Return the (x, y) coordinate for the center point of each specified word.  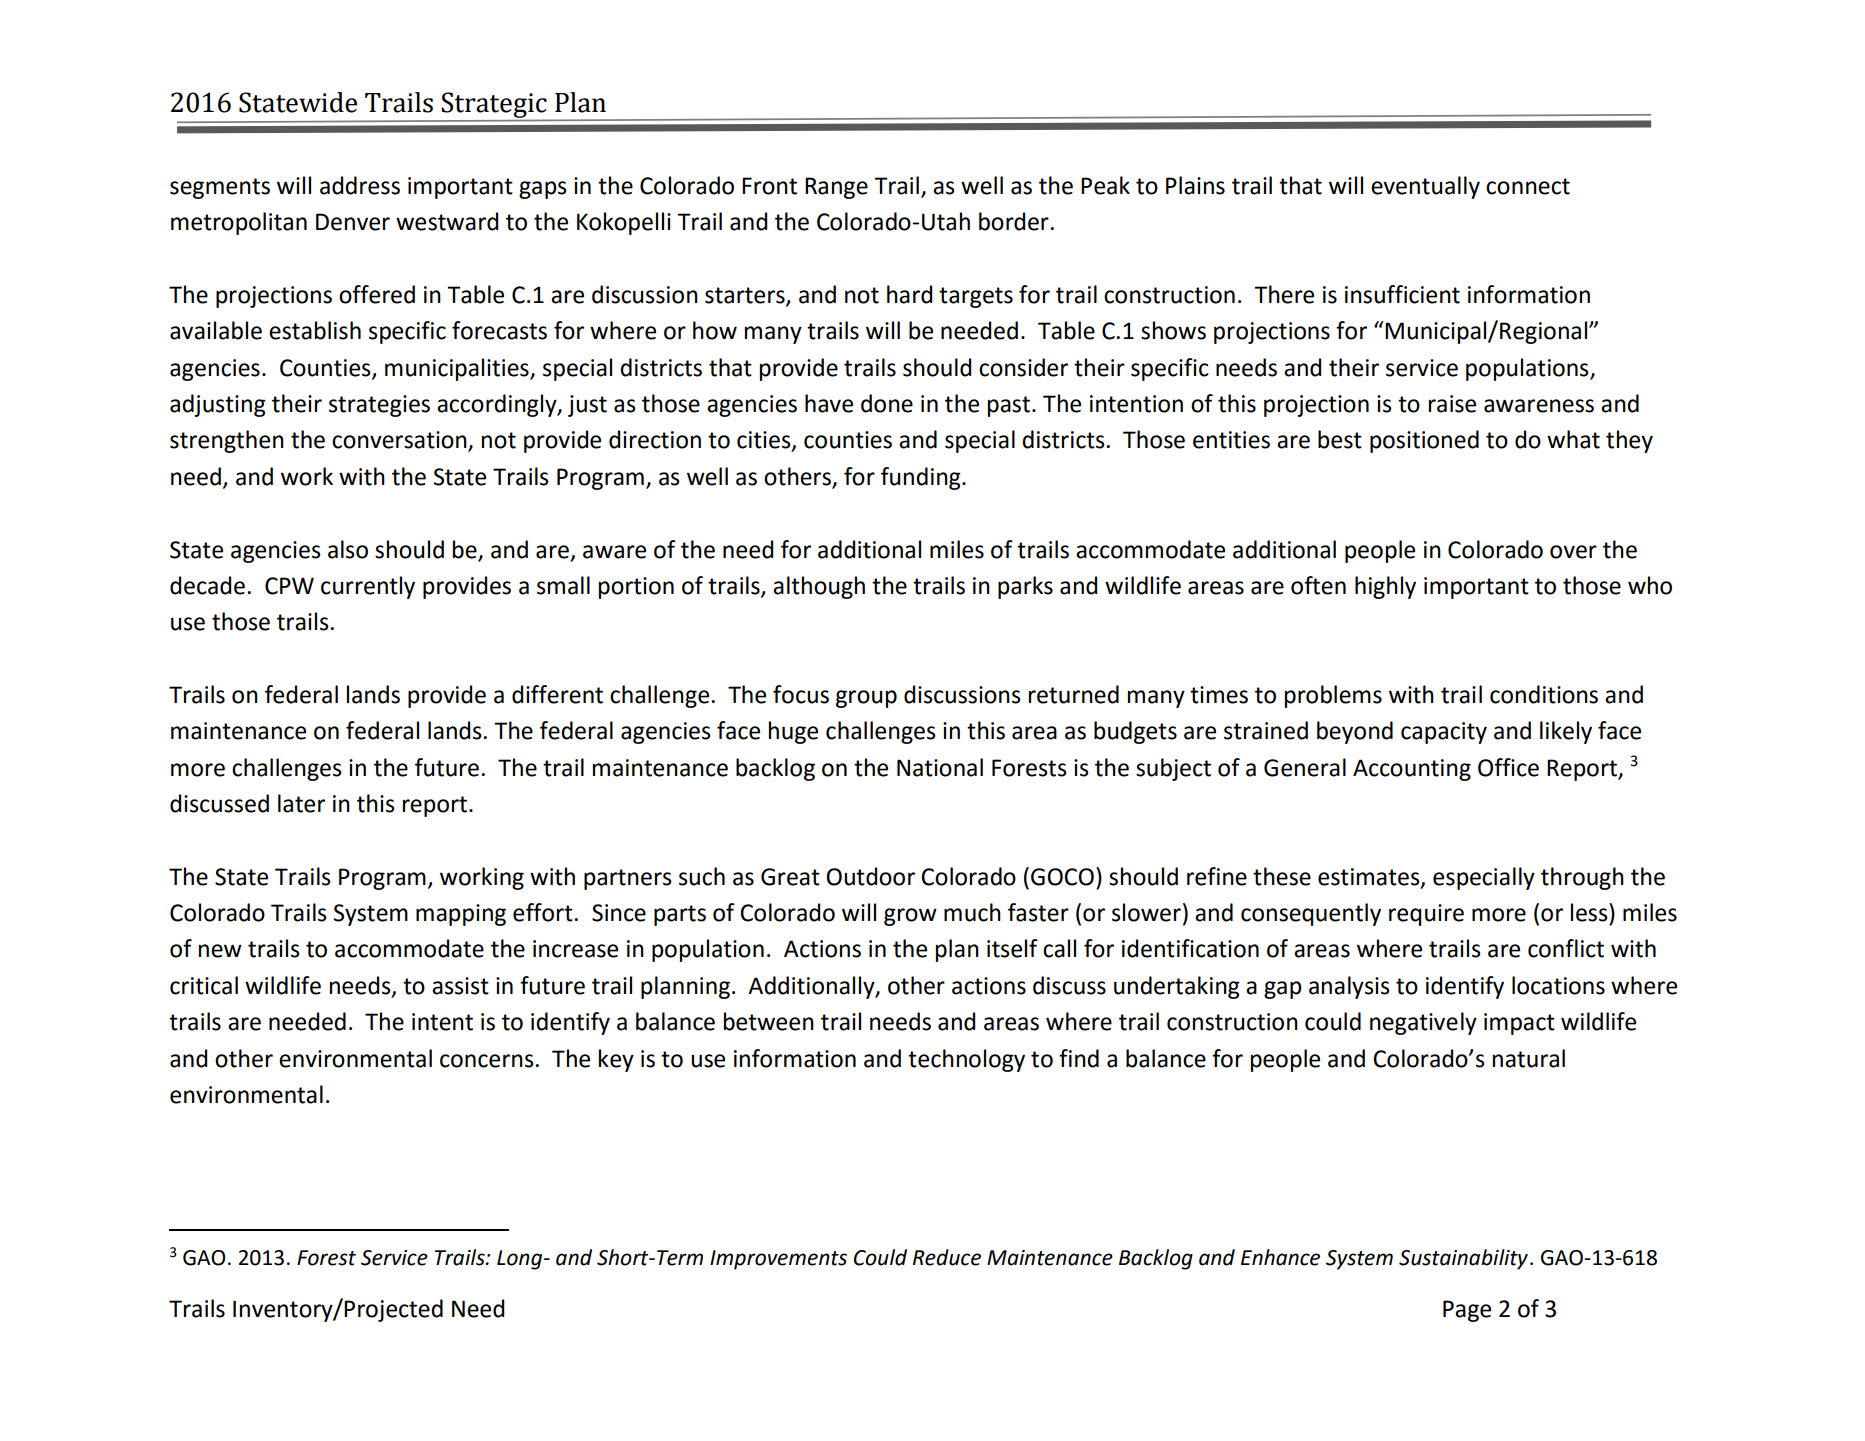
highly (1385, 587)
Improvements (778, 1260)
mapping (461, 915)
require (1426, 915)
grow (910, 917)
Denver (353, 222)
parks (1025, 587)
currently (368, 587)
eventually (1425, 187)
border (1014, 221)
